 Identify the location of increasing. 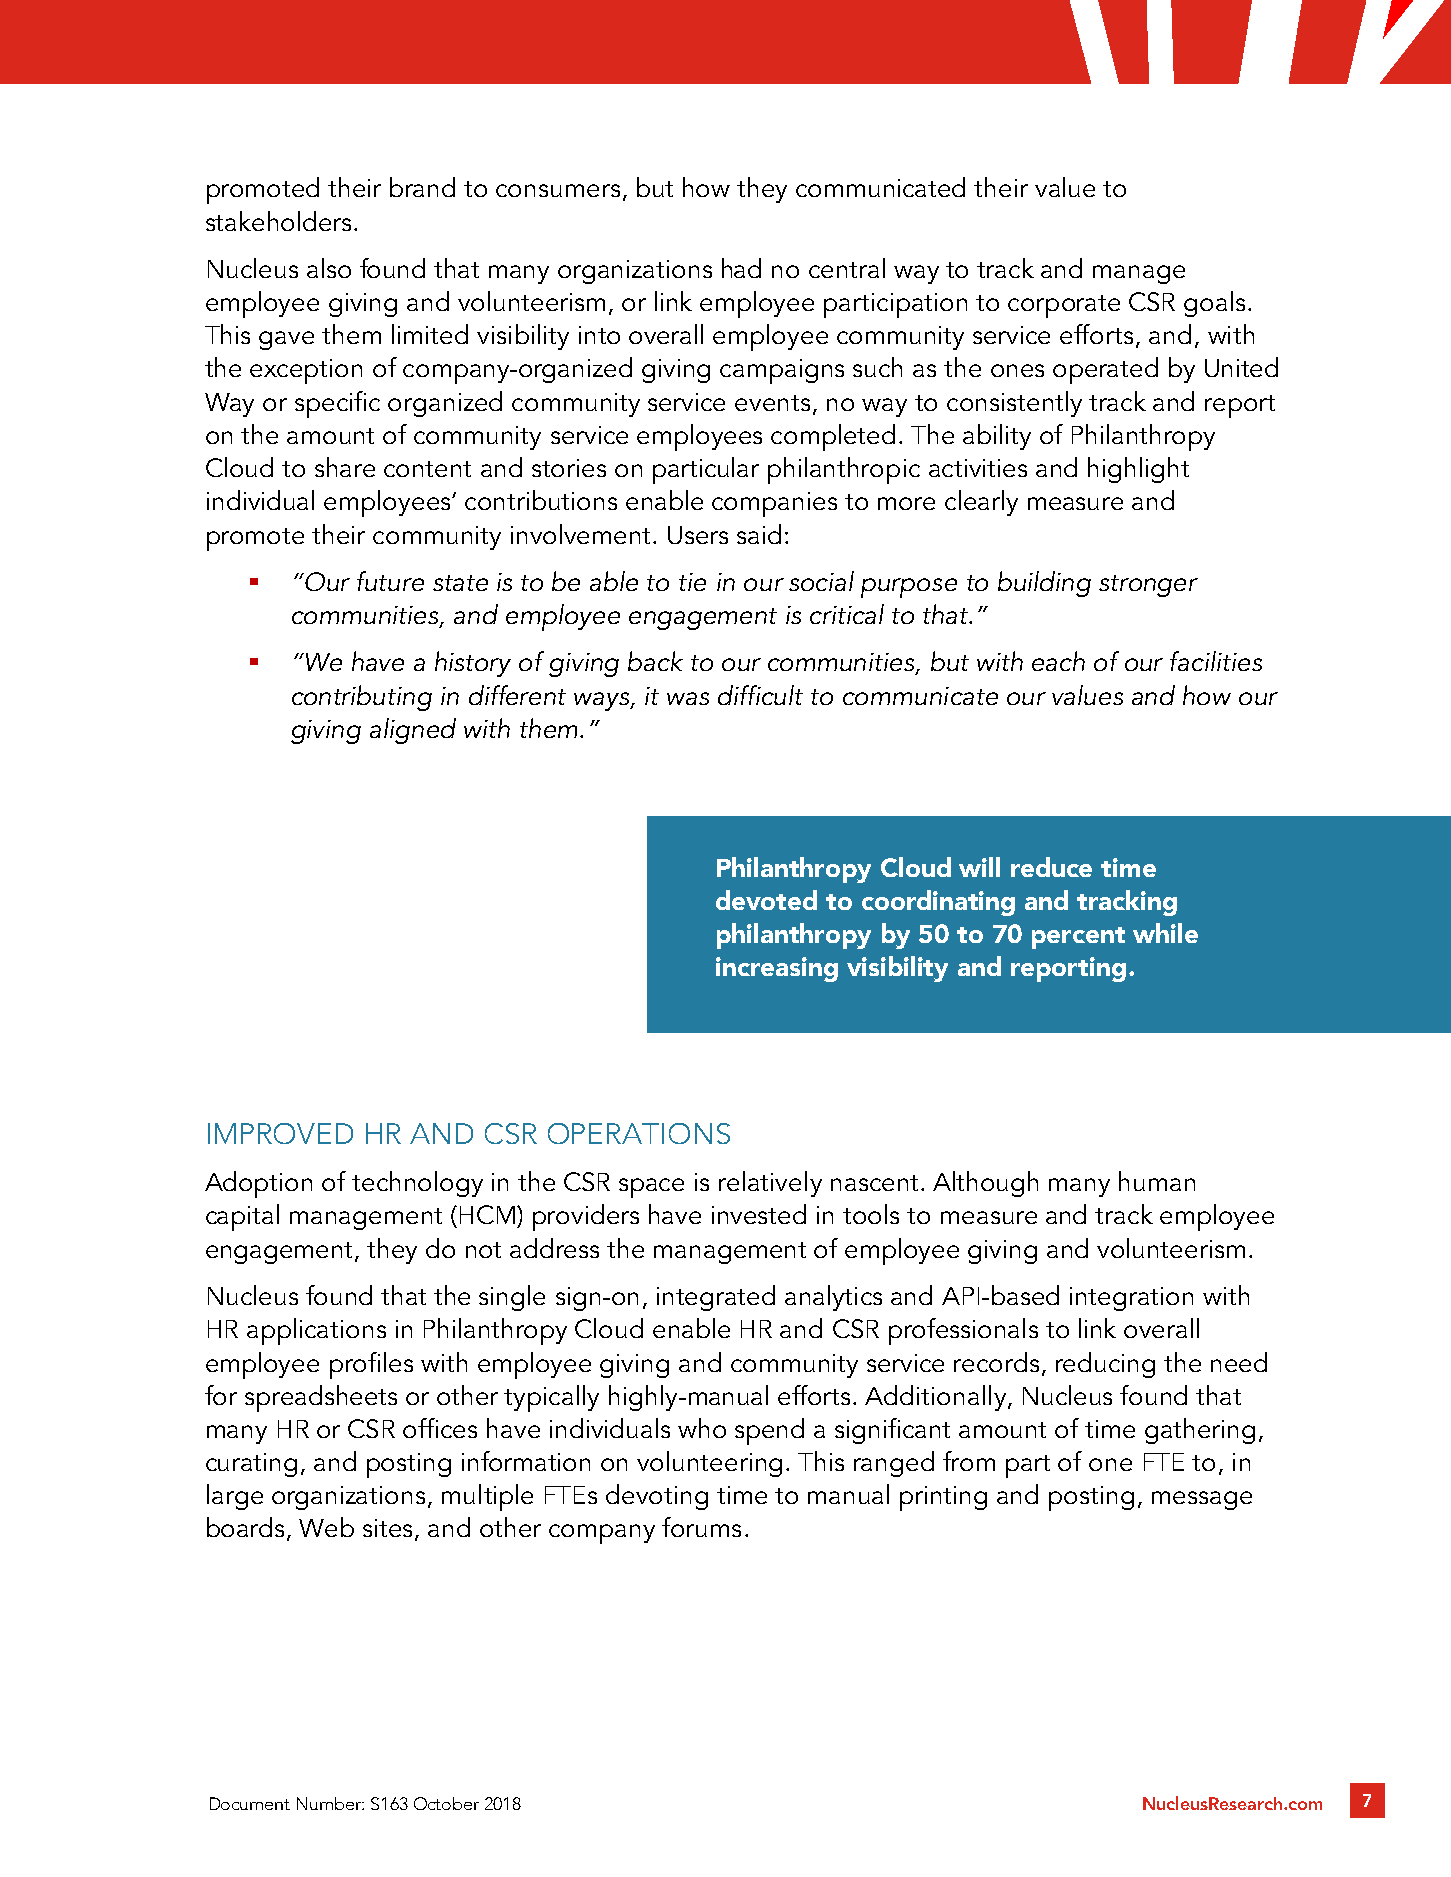
(777, 969).
